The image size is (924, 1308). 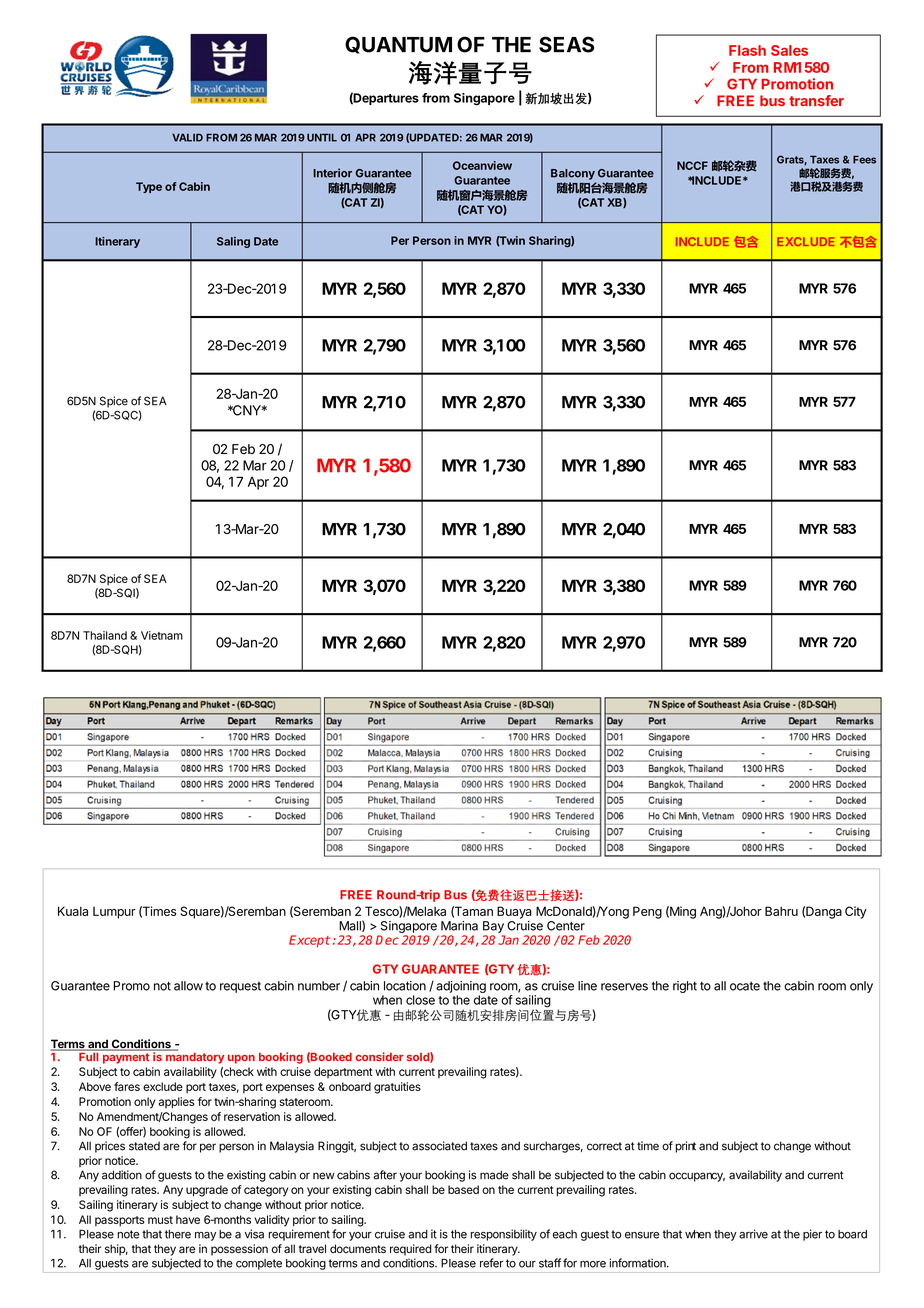 I want to click on Marina, so click(x=459, y=926).
